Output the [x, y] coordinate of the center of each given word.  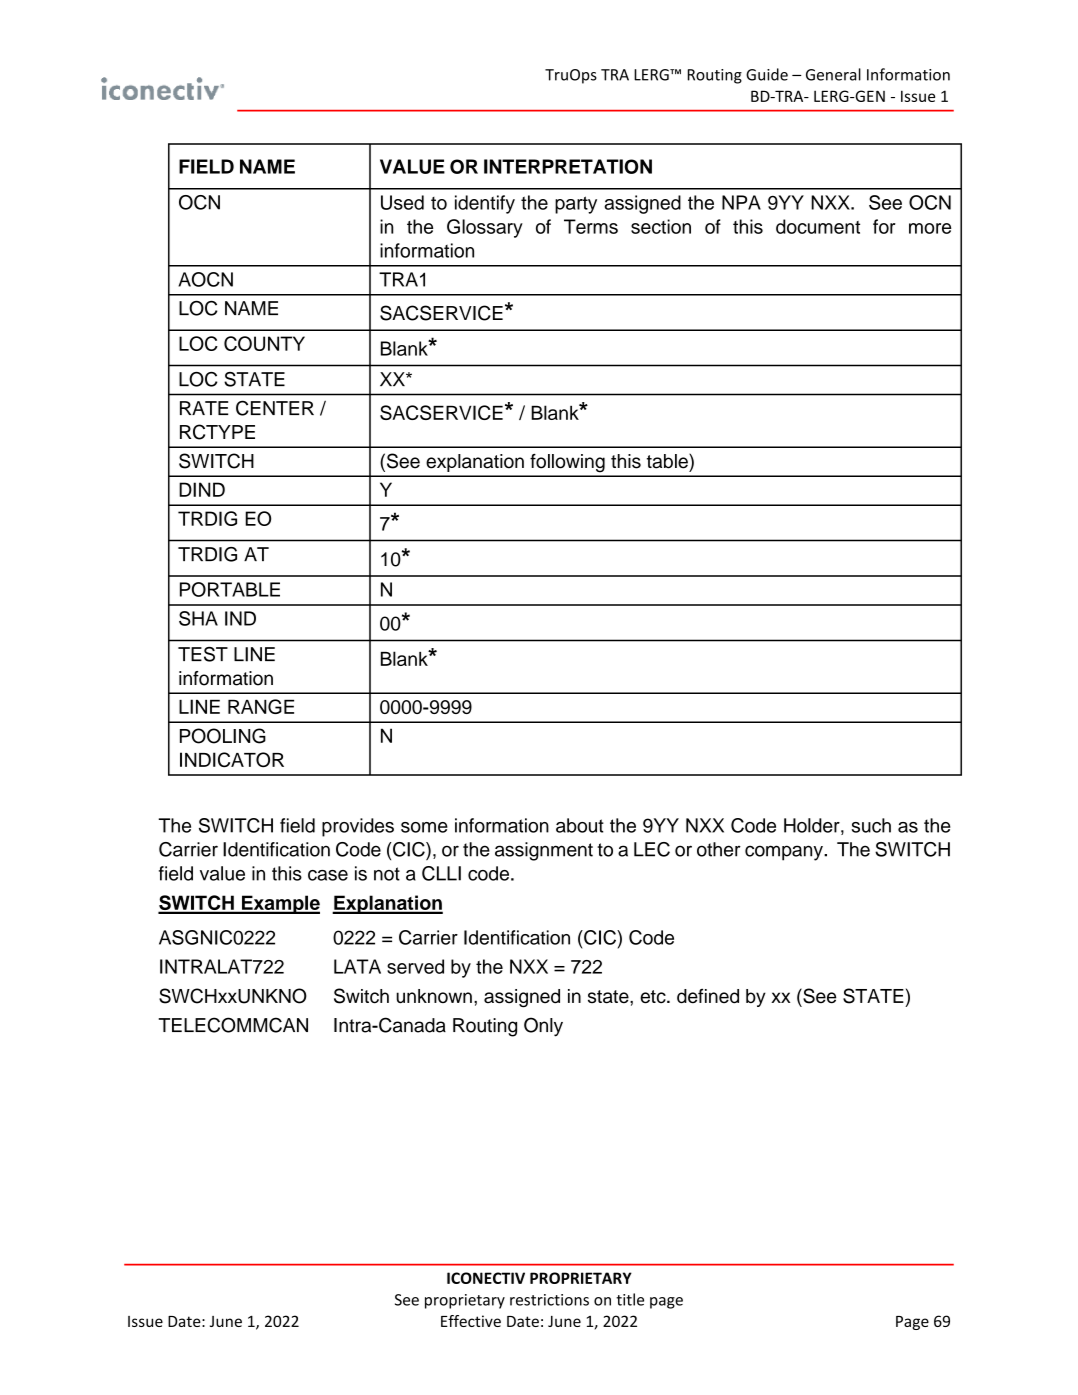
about [580, 825]
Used [402, 202]
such [871, 825]
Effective [471, 1321]
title [630, 1299]
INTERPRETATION [568, 166]
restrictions [549, 1300]
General [833, 74]
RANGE [261, 706]
